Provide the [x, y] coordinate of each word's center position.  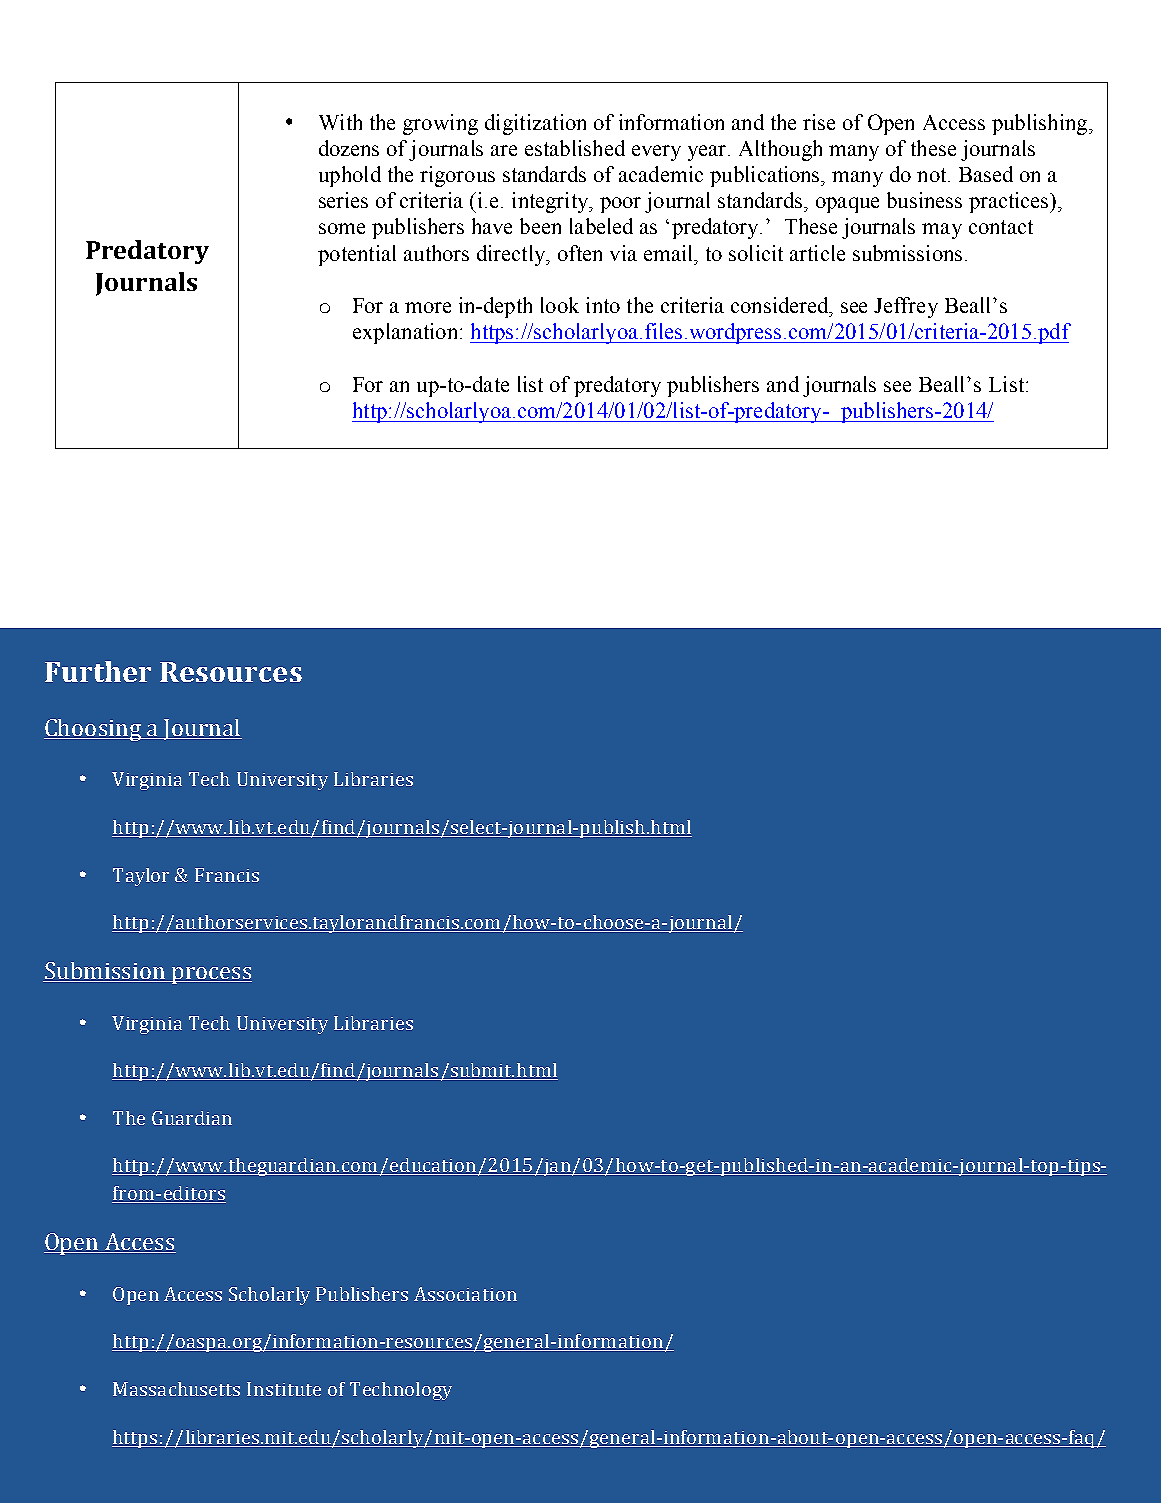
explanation [407, 333]
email [669, 253]
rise [819, 122]
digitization [535, 124]
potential [357, 255]
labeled [601, 226]
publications [766, 176]
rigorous [457, 176]
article [817, 253]
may [942, 231]
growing [440, 124]
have [492, 226]
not [933, 175]
